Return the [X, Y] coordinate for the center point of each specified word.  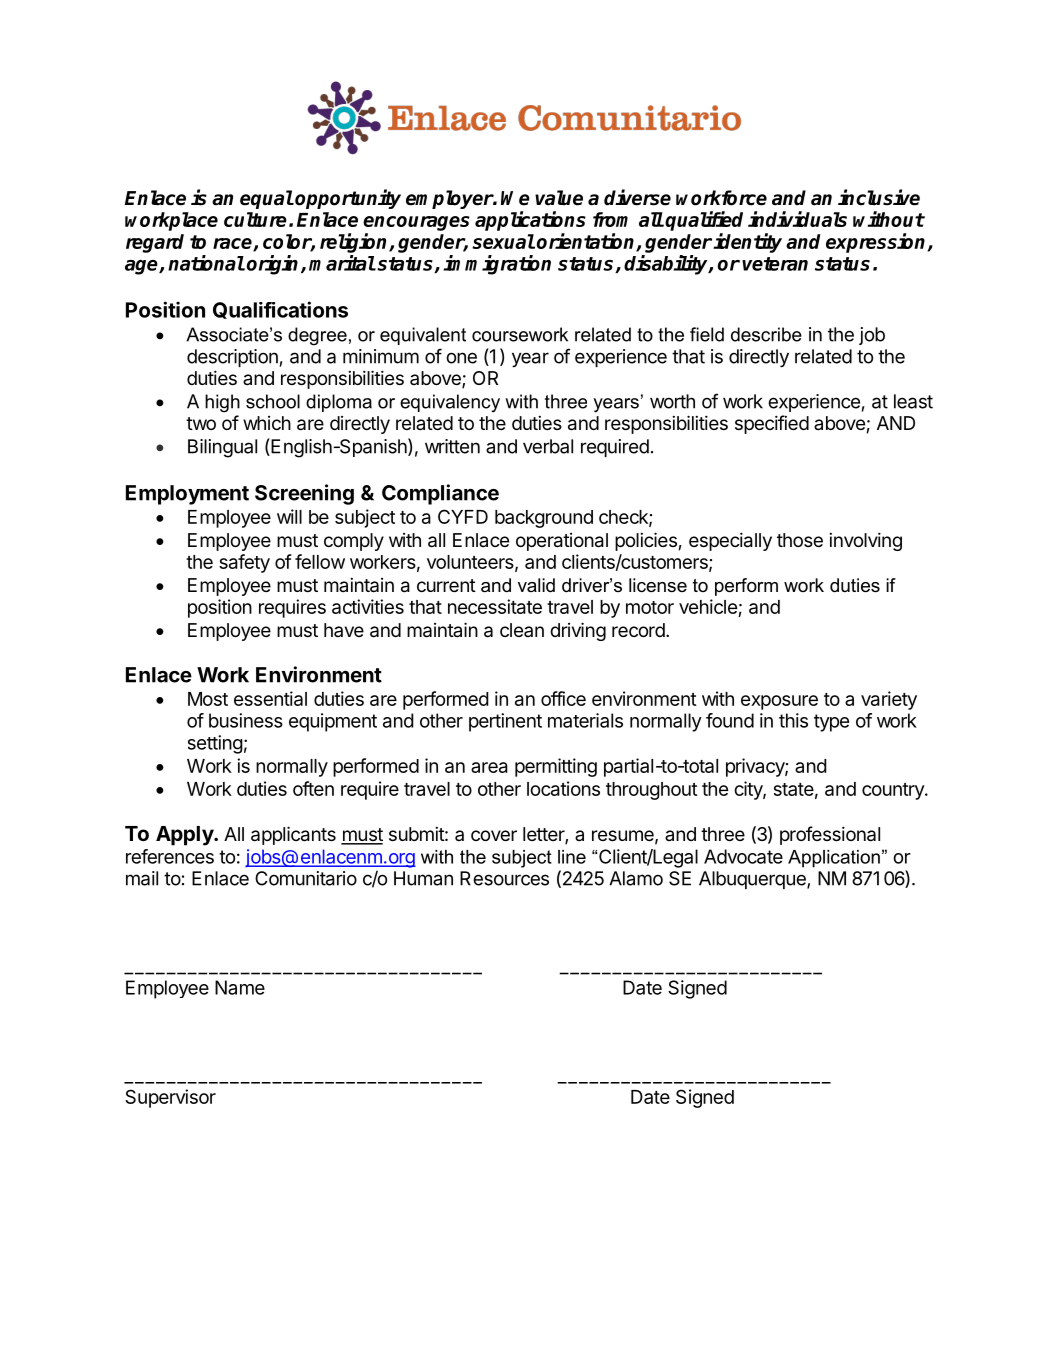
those [800, 540]
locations [563, 788]
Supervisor [170, 1098]
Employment [187, 495]
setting [215, 744]
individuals [797, 219]
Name [240, 987]
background [544, 519]
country [894, 791]
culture [255, 219]
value [559, 198]
